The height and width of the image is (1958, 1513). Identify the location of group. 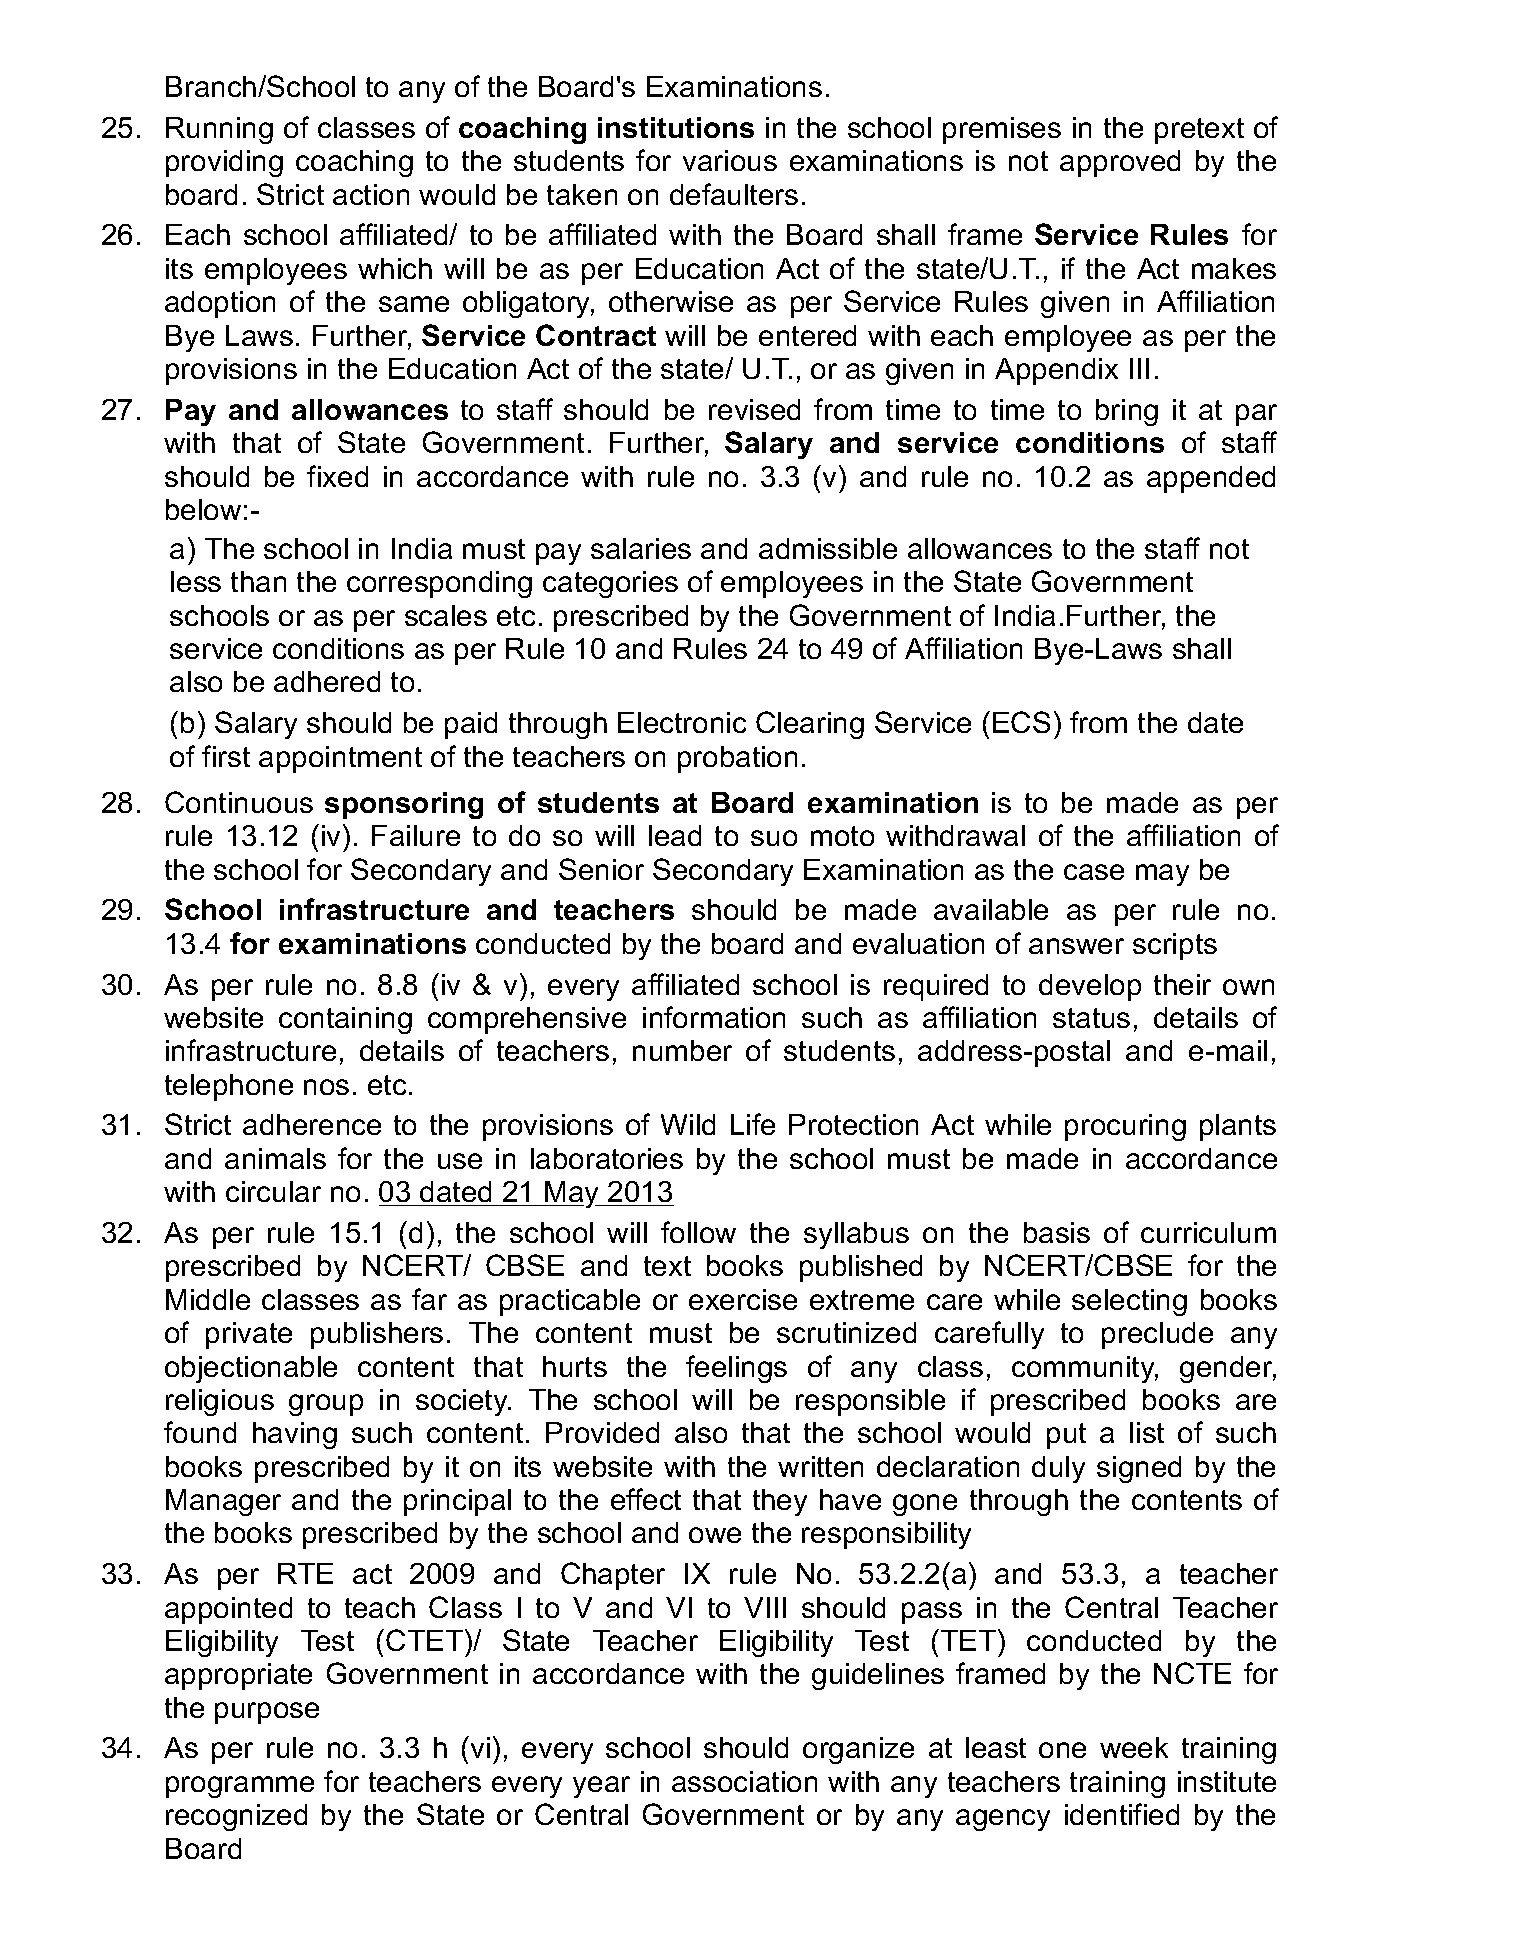
(326, 1405).
